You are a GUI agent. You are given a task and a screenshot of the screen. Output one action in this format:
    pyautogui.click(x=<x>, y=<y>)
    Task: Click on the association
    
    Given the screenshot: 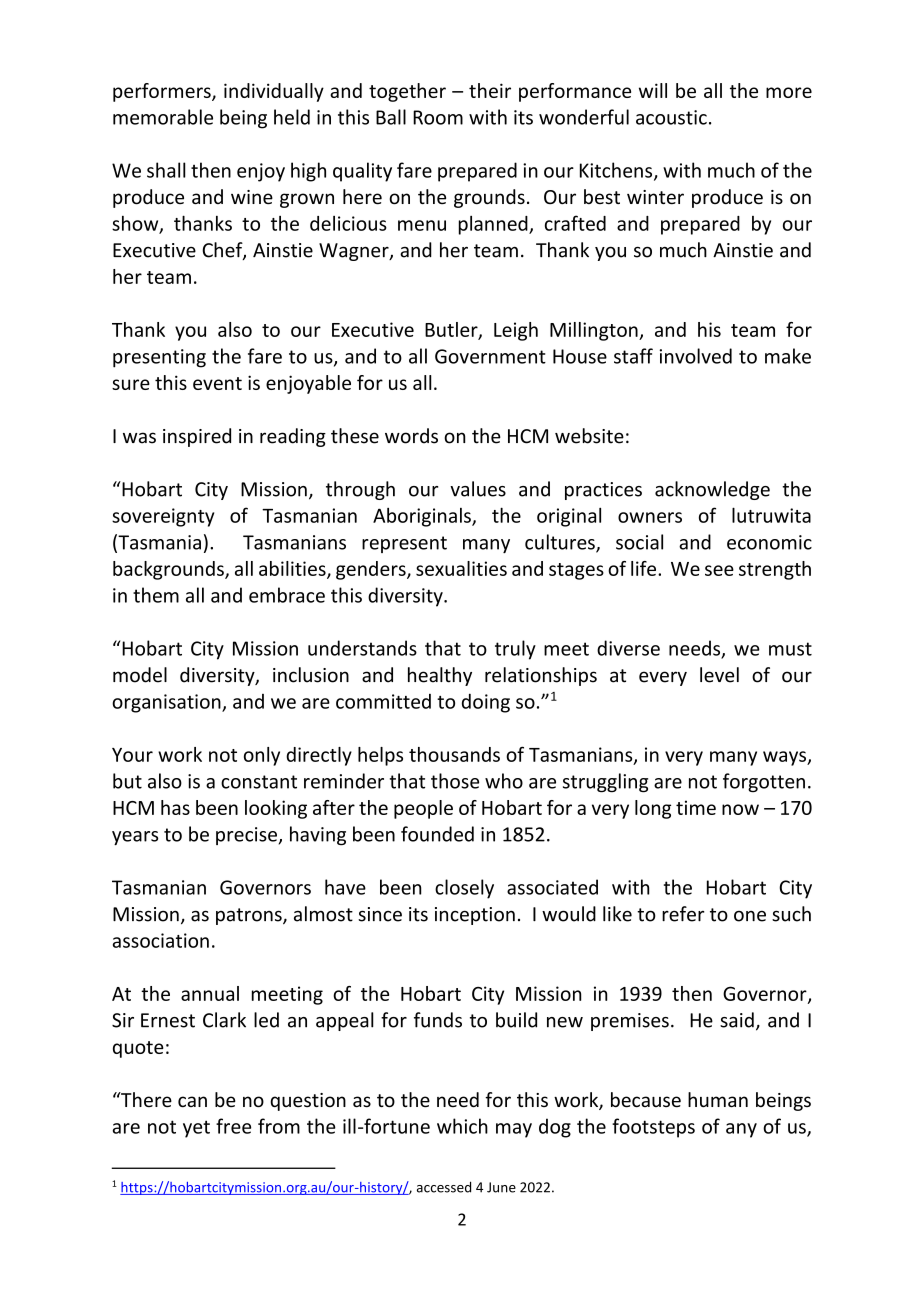 What is the action you would take?
    pyautogui.click(x=161, y=940)
